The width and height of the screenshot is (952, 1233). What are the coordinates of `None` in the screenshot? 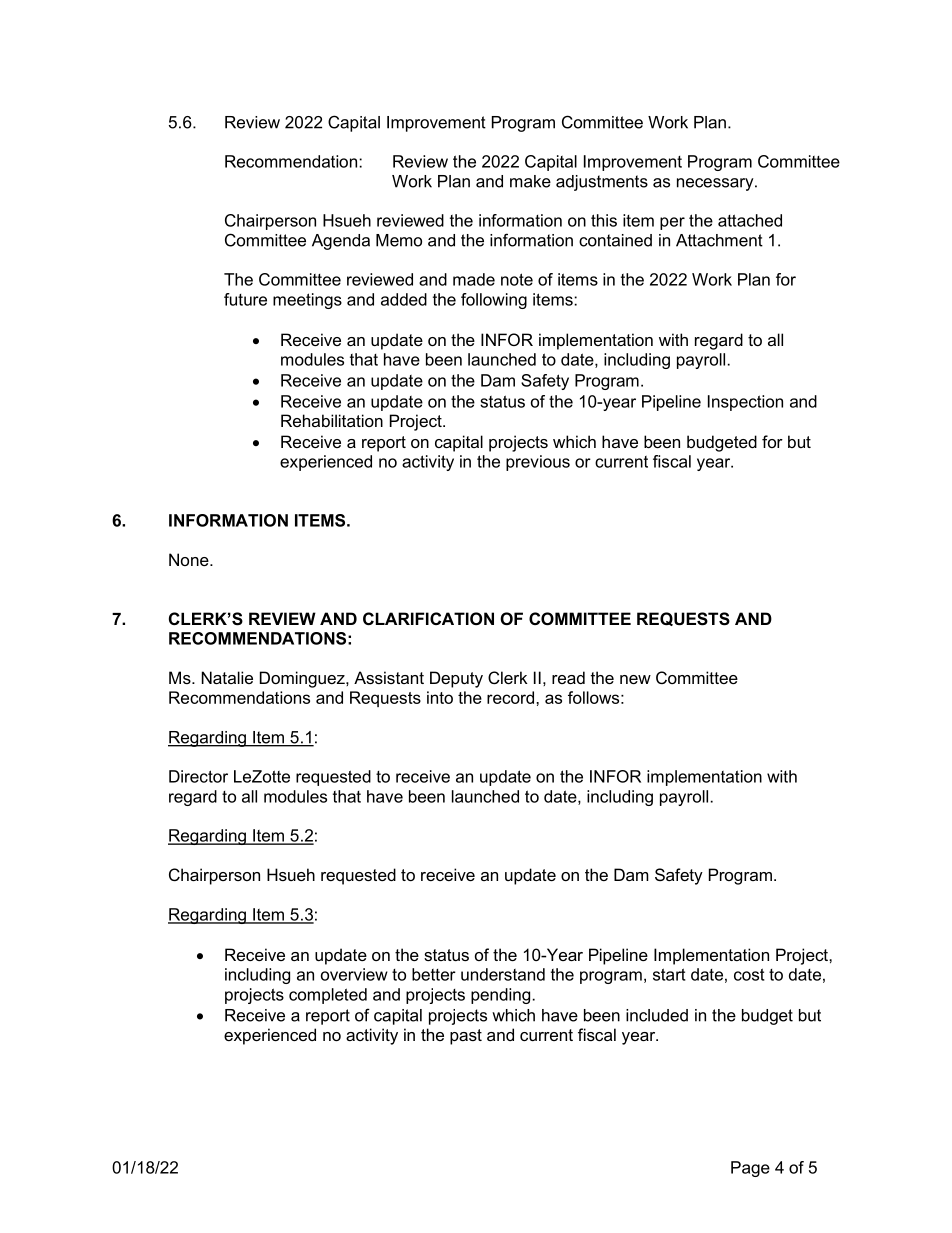 It's located at (190, 559).
